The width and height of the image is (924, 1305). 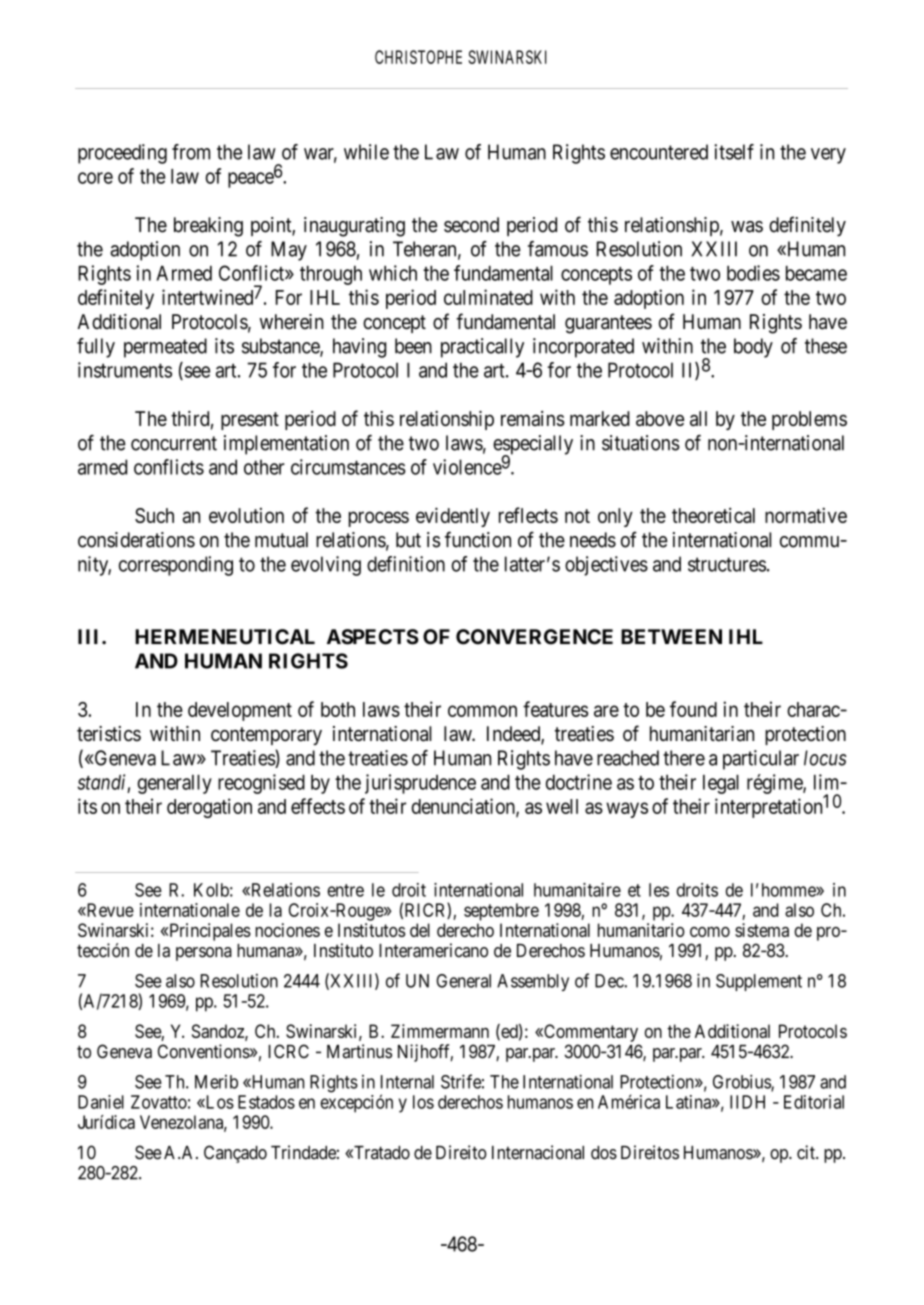 I want to click on HERMENEUTICAL, so click(x=225, y=637).
